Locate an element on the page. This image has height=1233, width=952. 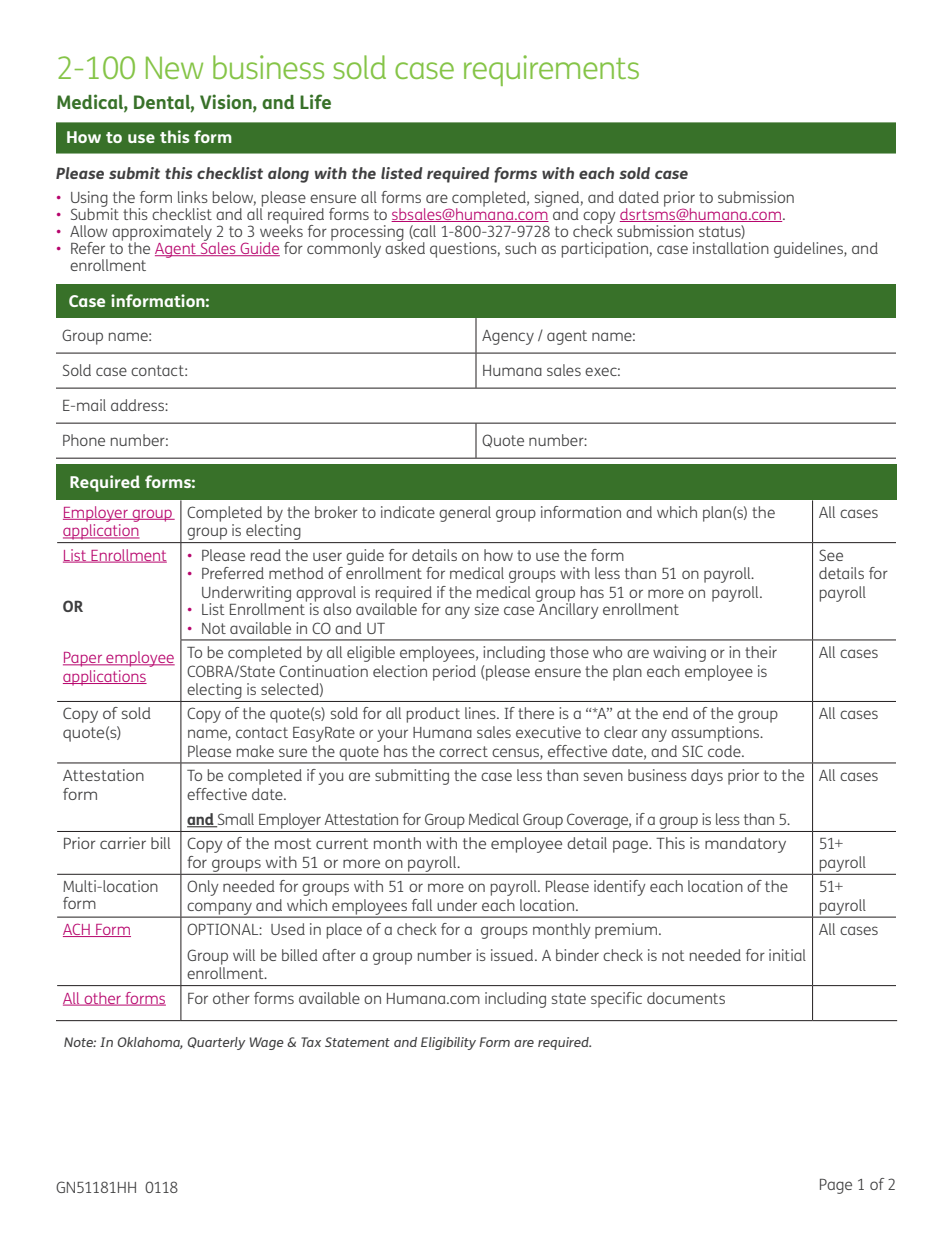
Agency is located at coordinates (508, 337).
